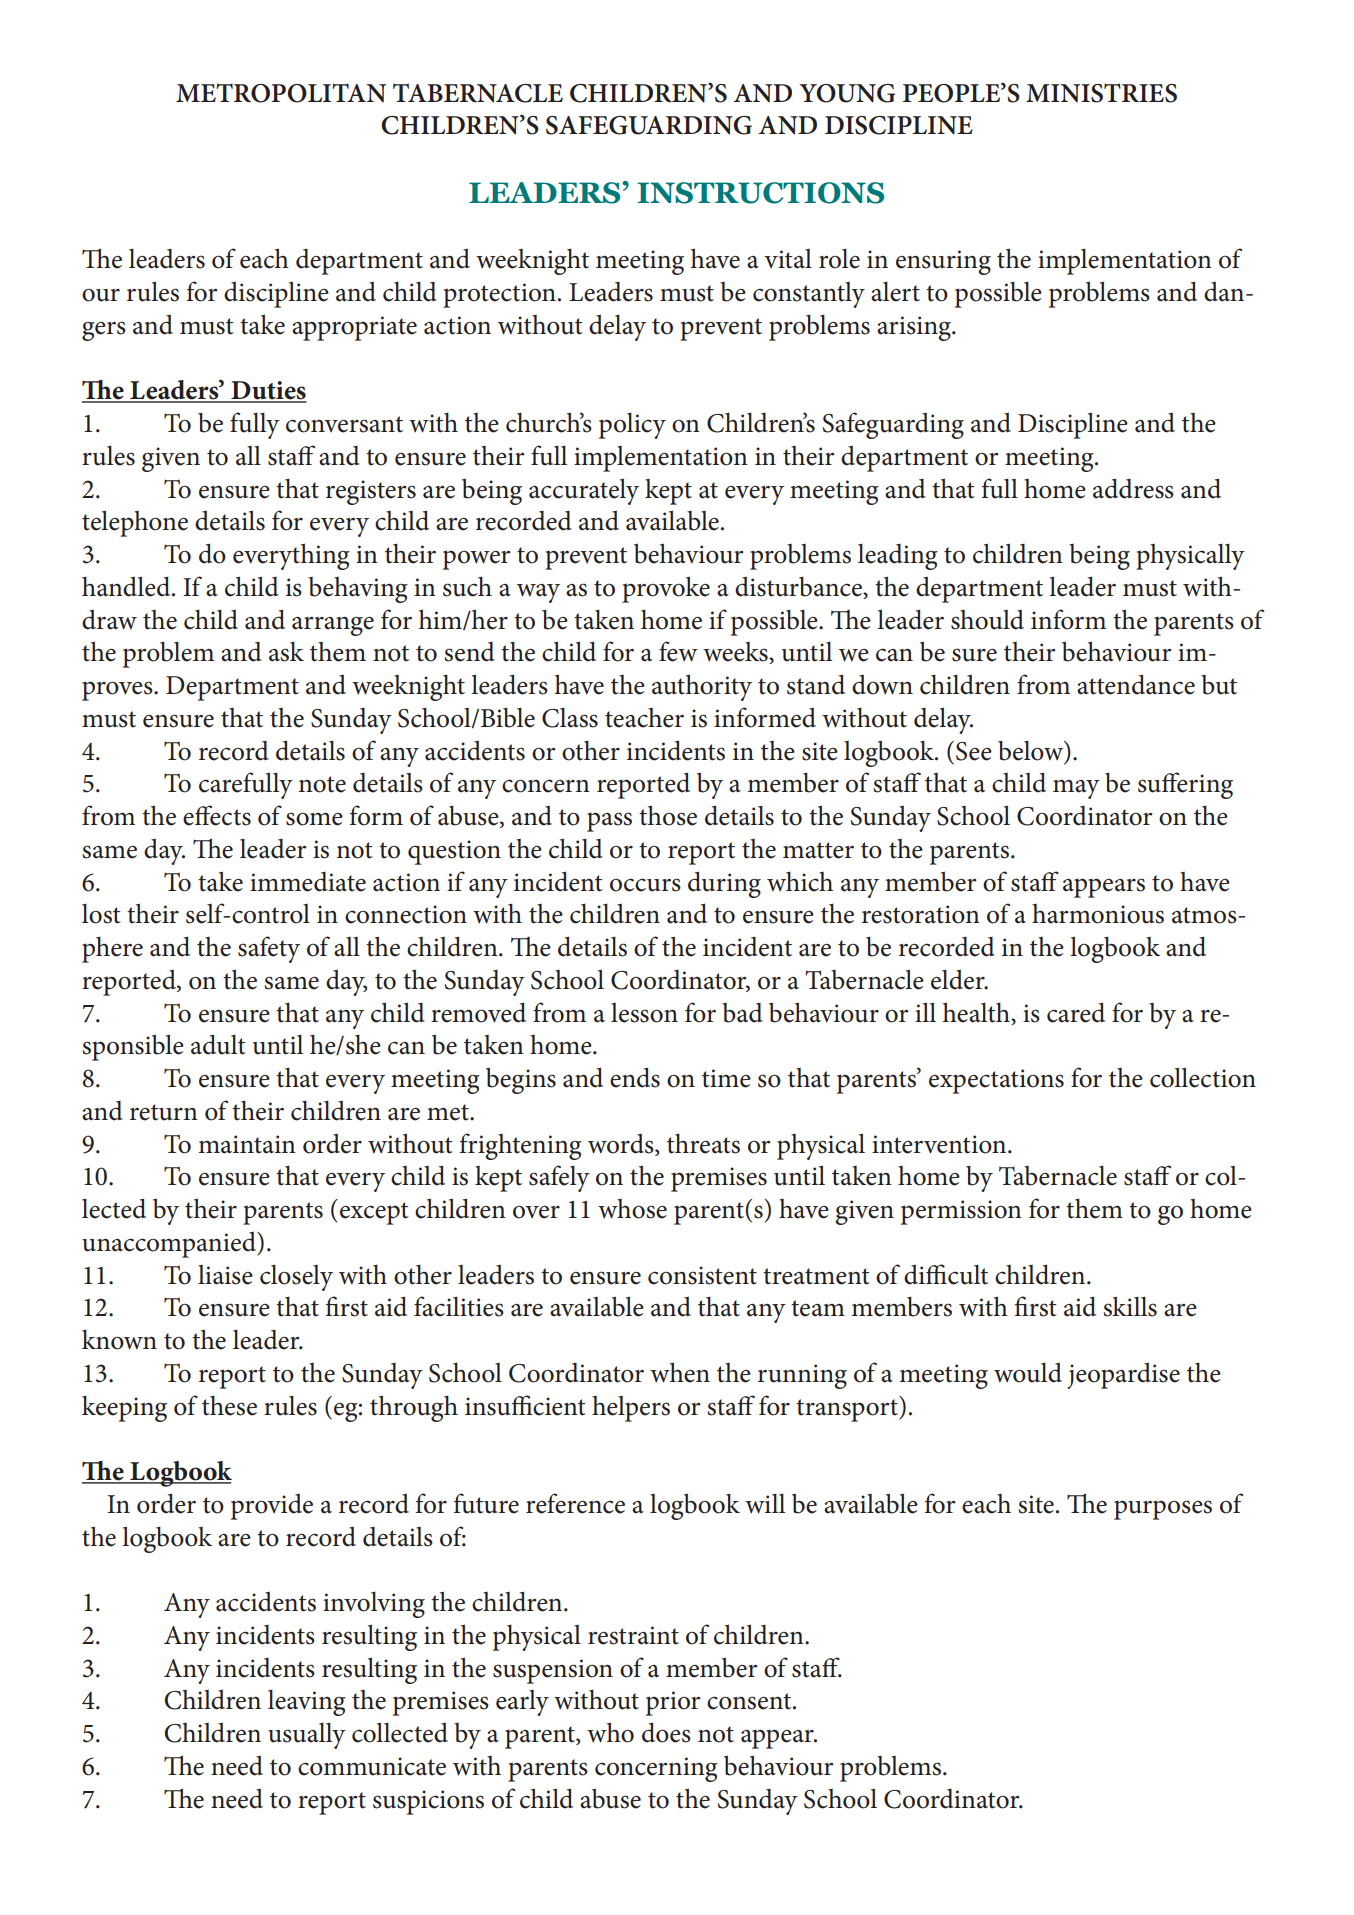 The width and height of the screenshot is (1354, 1915). I want to click on INSTRUCTIONS, so click(760, 193).
